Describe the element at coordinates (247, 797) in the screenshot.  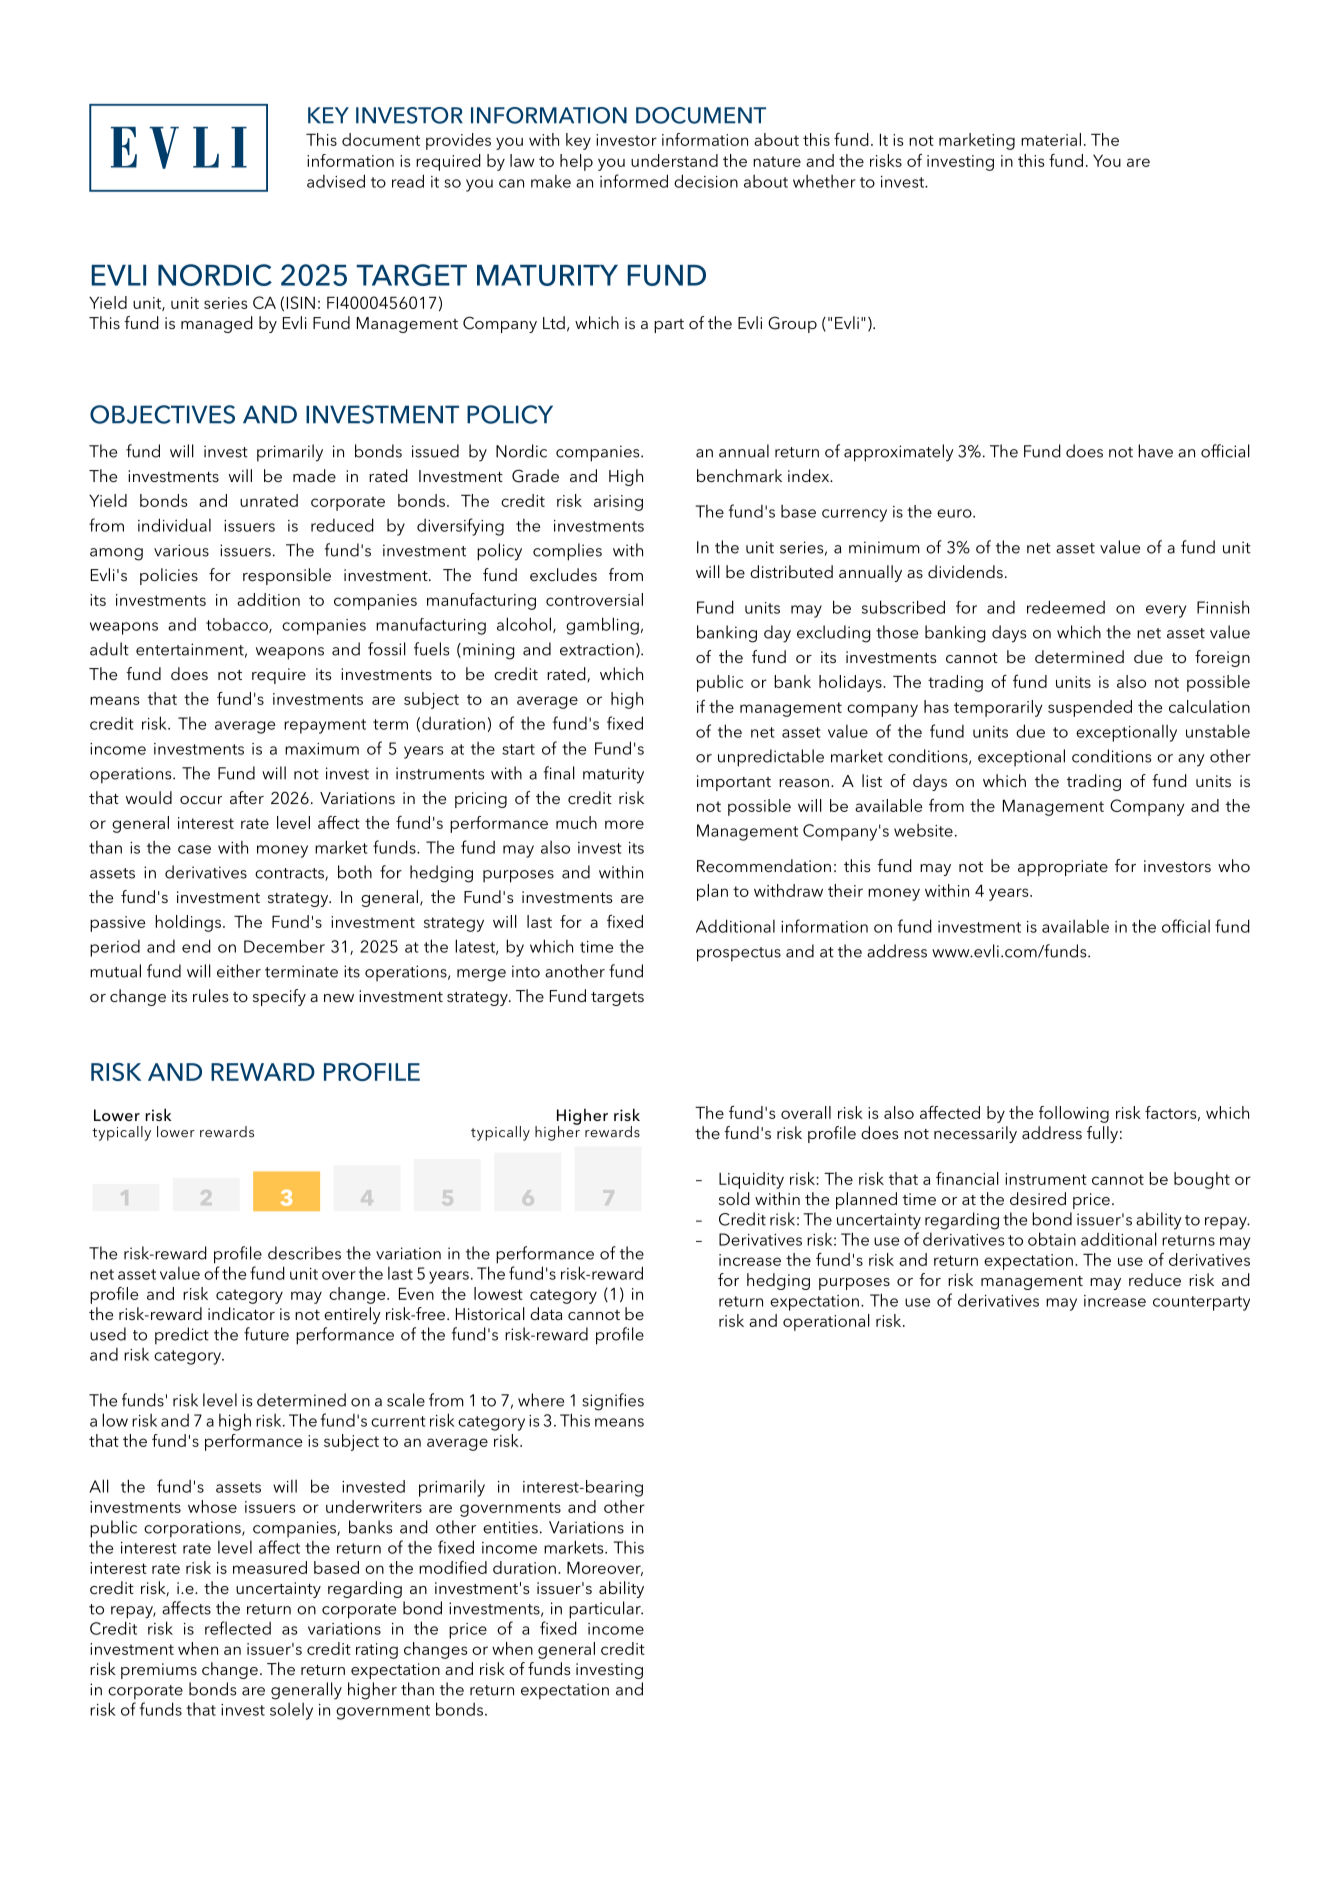
I see `after` at that location.
